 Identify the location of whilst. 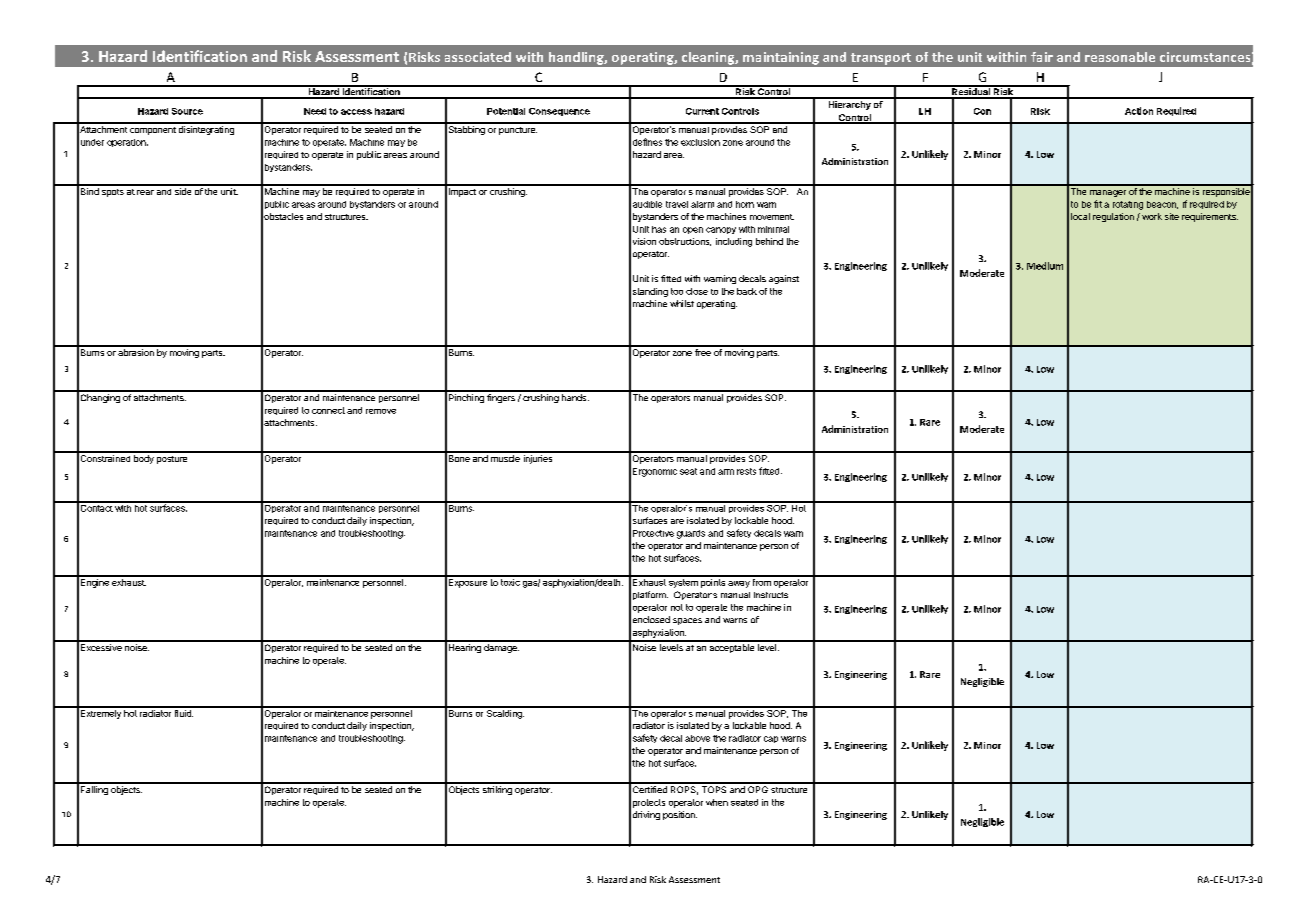
(682, 303).
